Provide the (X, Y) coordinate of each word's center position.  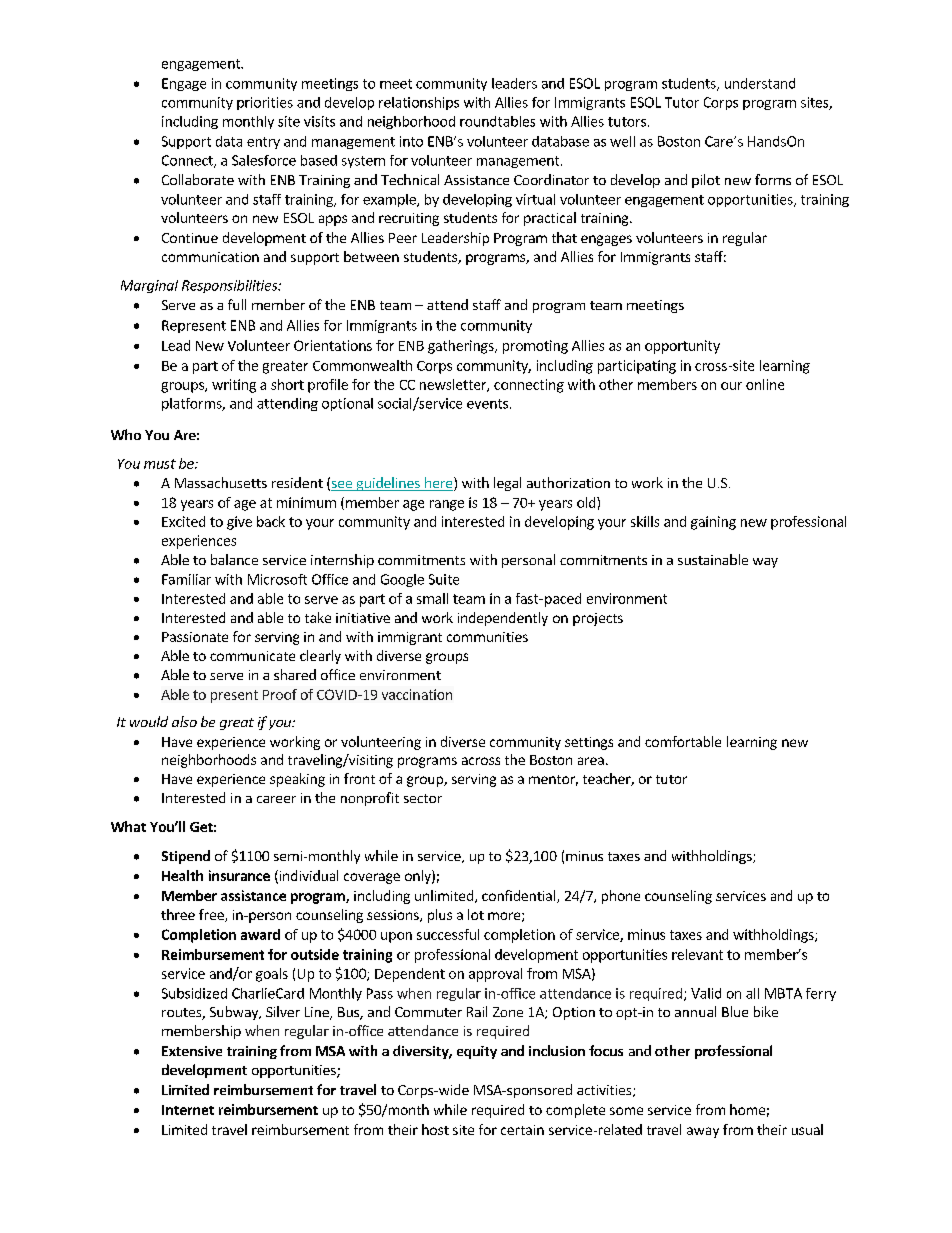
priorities (265, 103)
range (447, 505)
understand (760, 83)
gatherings (462, 347)
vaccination (417, 694)
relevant (697, 954)
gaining (713, 523)
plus (440, 916)
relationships (419, 103)
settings (589, 743)
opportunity (682, 347)
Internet (188, 1110)
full (237, 304)
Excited (183, 521)
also (184, 721)
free (212, 915)
